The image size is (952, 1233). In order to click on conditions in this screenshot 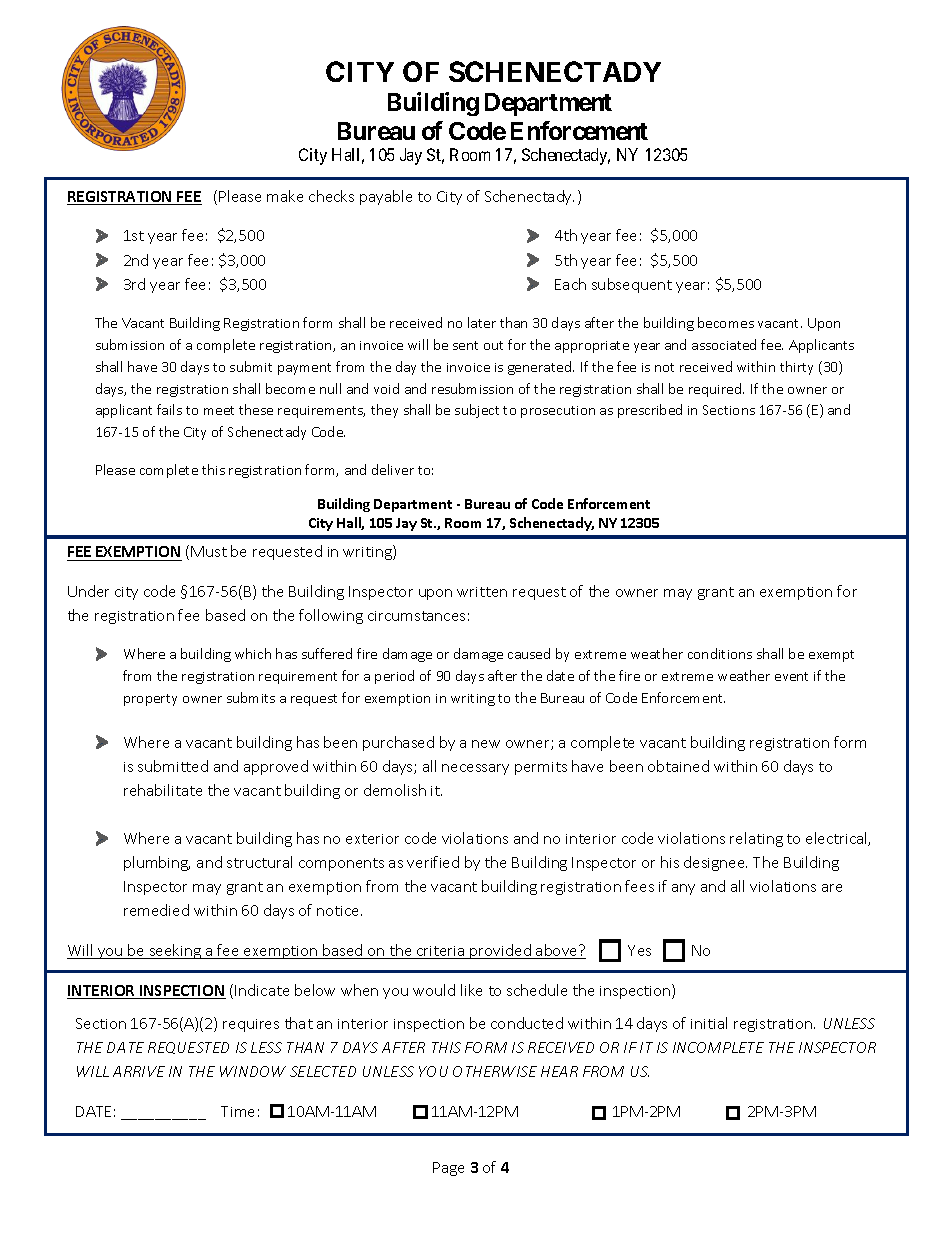, I will do `click(720, 653)`.
